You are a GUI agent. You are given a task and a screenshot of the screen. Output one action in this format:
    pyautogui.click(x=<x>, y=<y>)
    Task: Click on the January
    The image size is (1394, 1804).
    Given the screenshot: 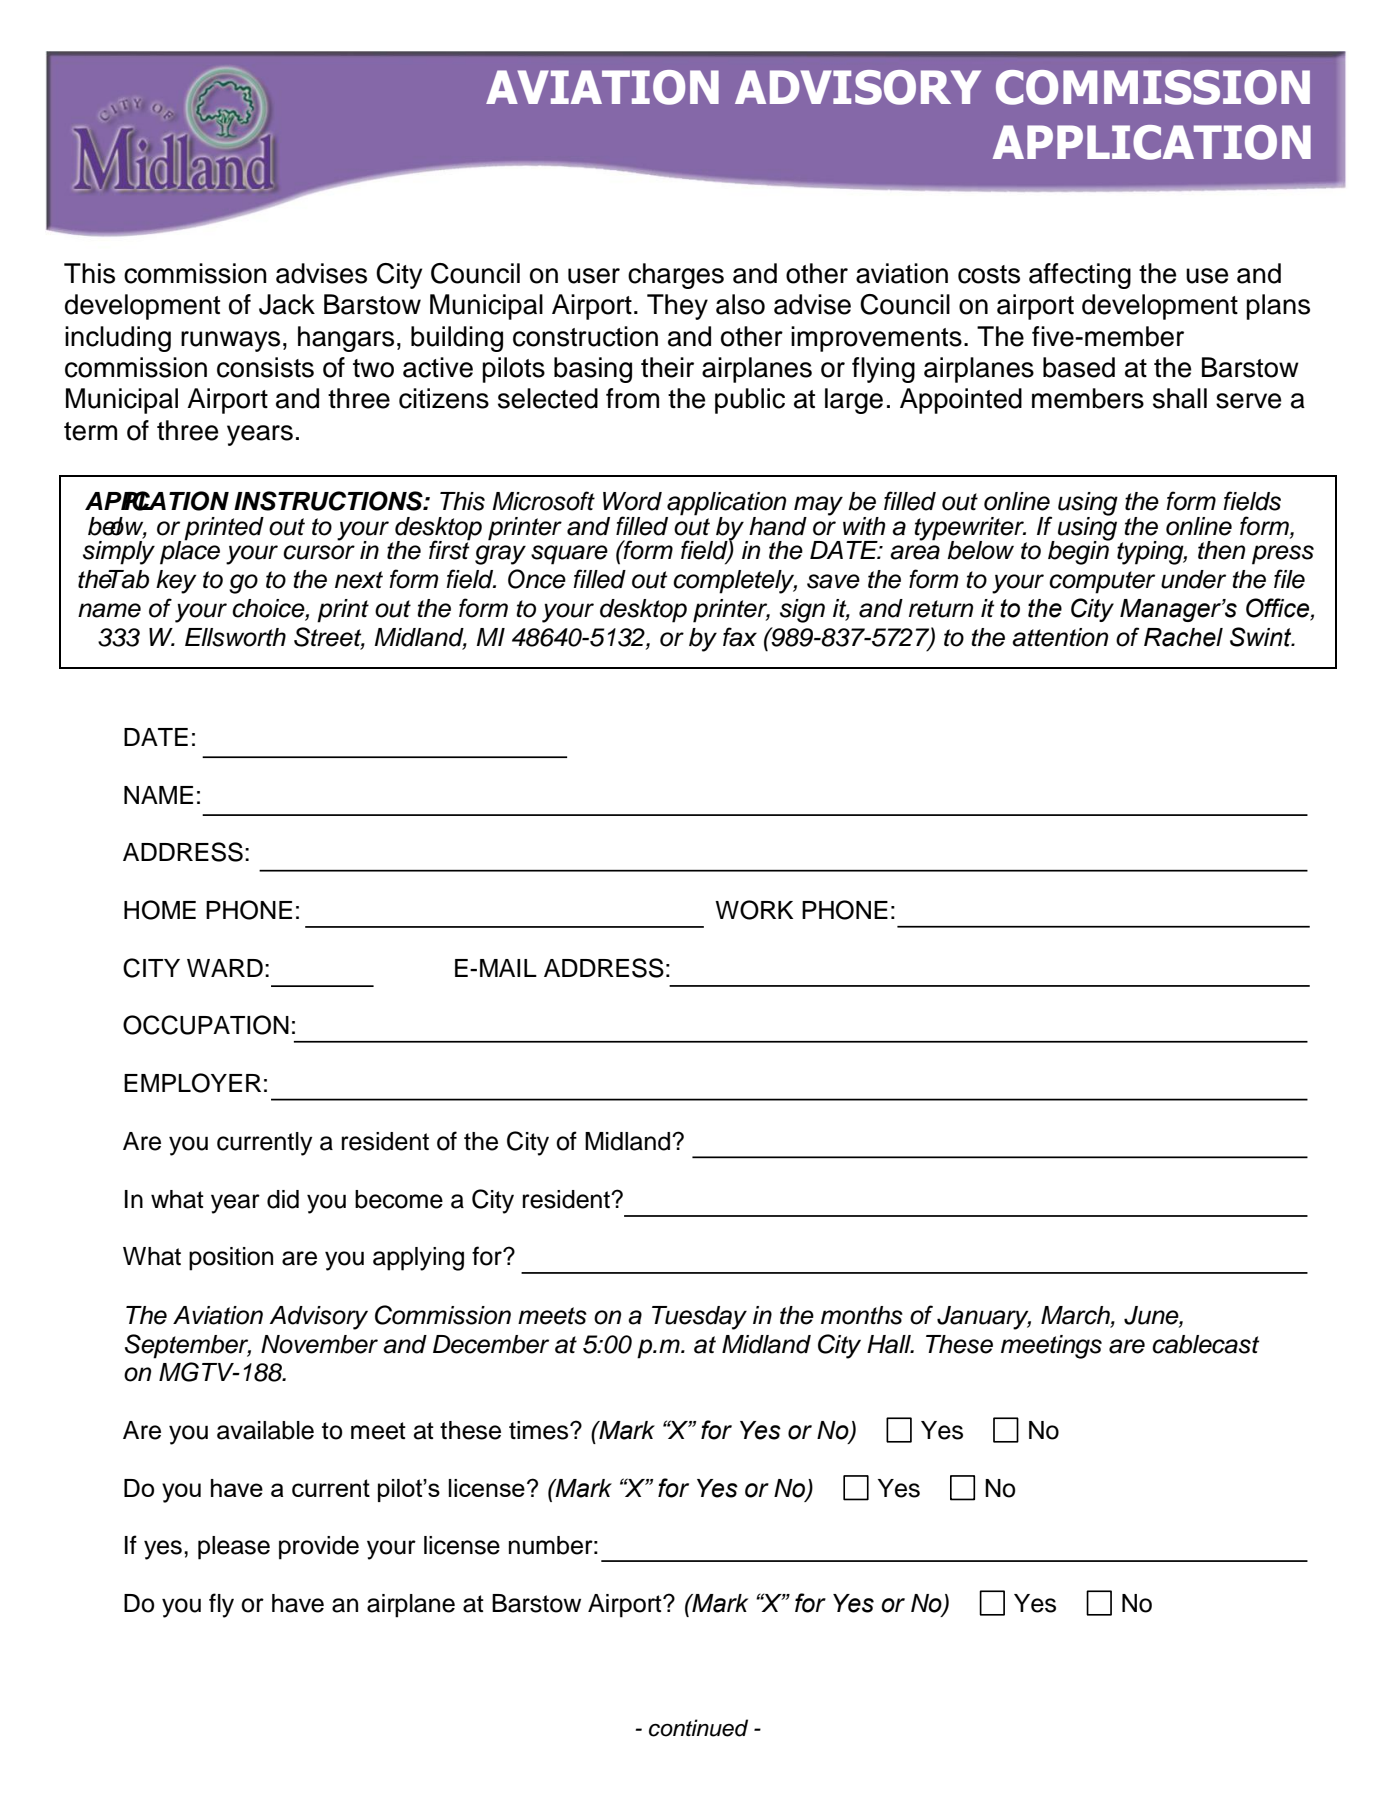 What is the action you would take?
    pyautogui.click(x=984, y=1318)
